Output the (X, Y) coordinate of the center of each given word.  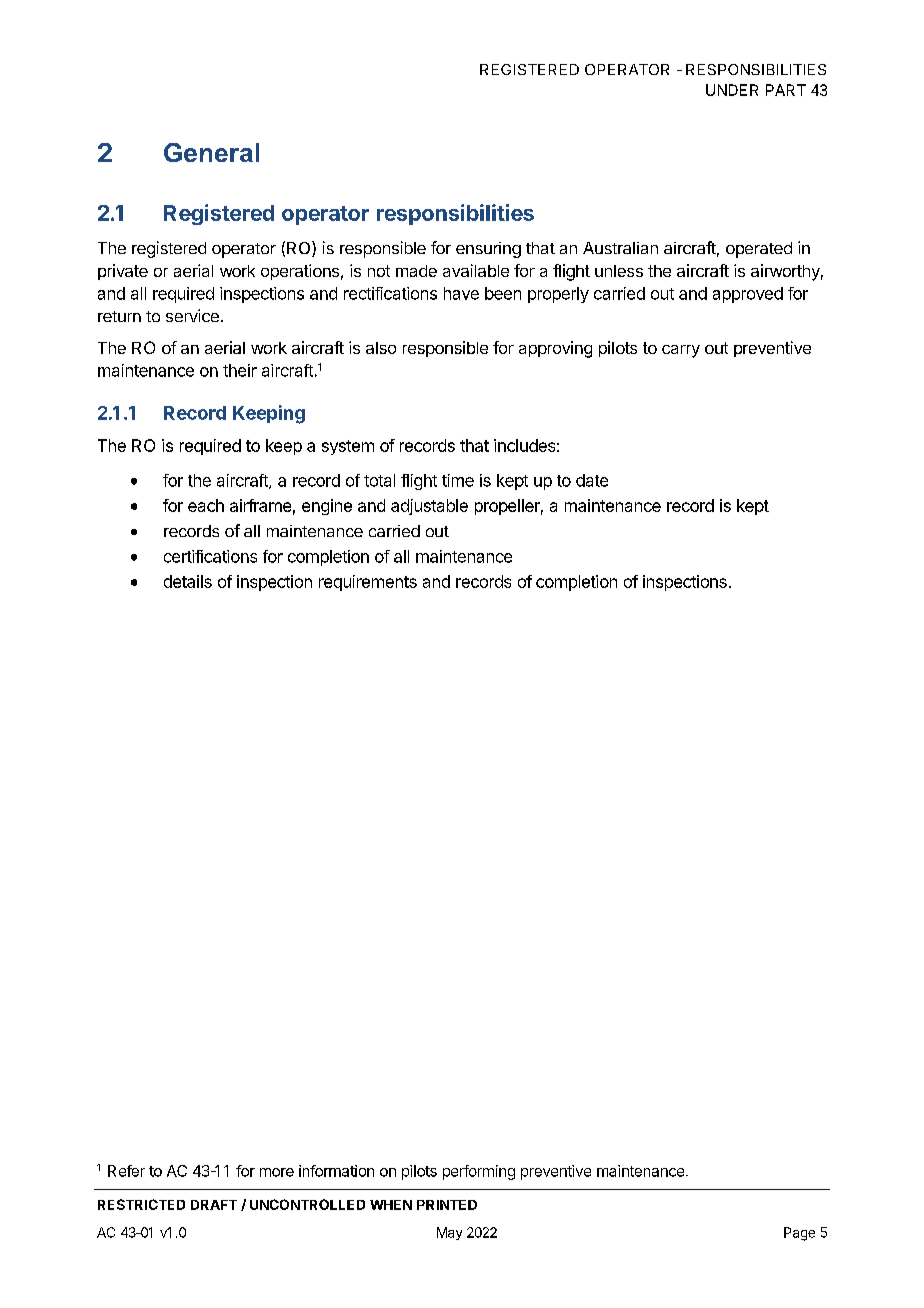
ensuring (488, 250)
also (381, 348)
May (449, 1233)
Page (799, 1234)
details (188, 581)
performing (479, 1172)
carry (681, 351)
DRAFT (214, 1205)
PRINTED (447, 1205)
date (592, 480)
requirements (368, 583)
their (240, 370)
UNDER (732, 90)
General (211, 152)
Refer (126, 1171)
